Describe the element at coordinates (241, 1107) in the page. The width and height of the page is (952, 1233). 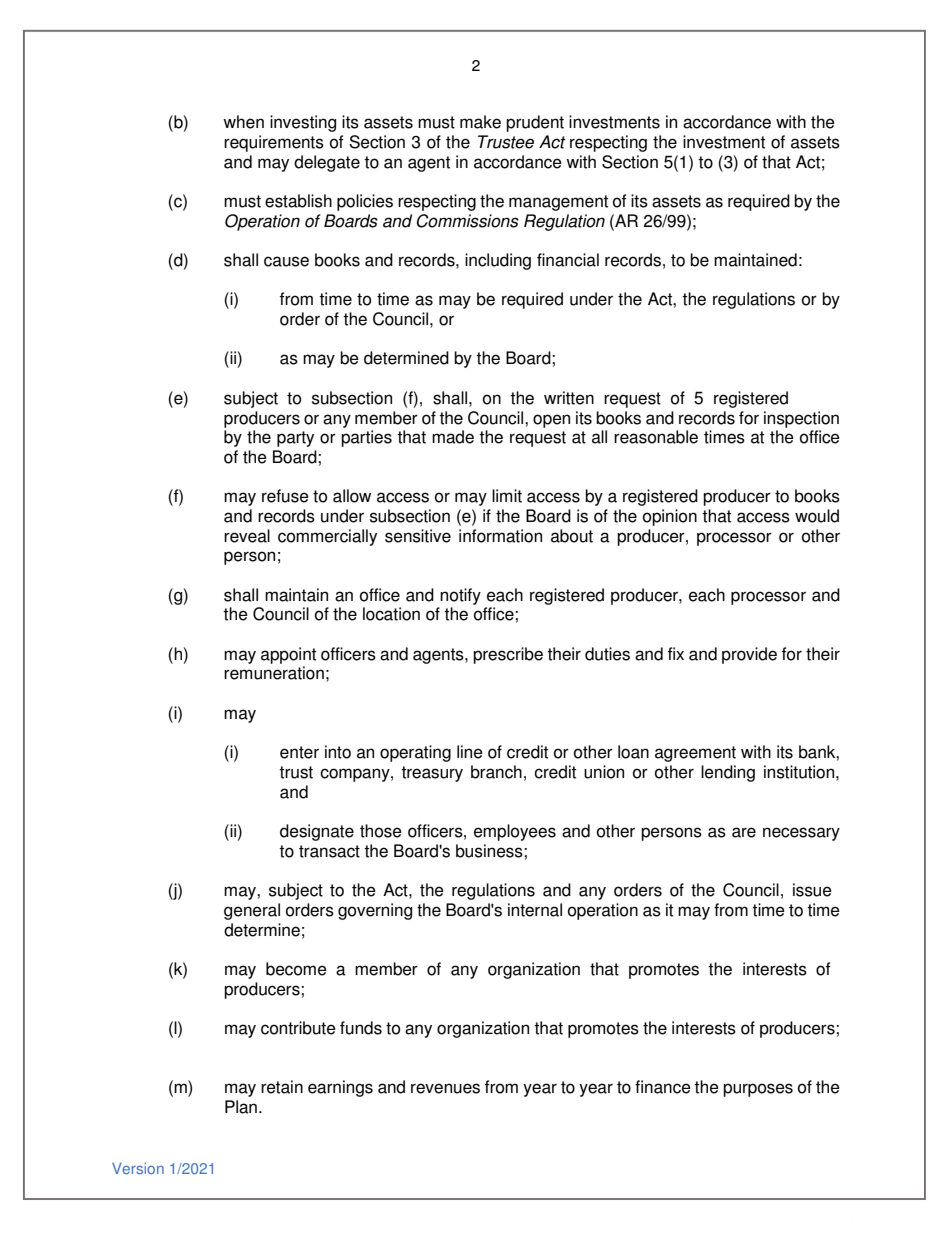
I see `Plan` at that location.
